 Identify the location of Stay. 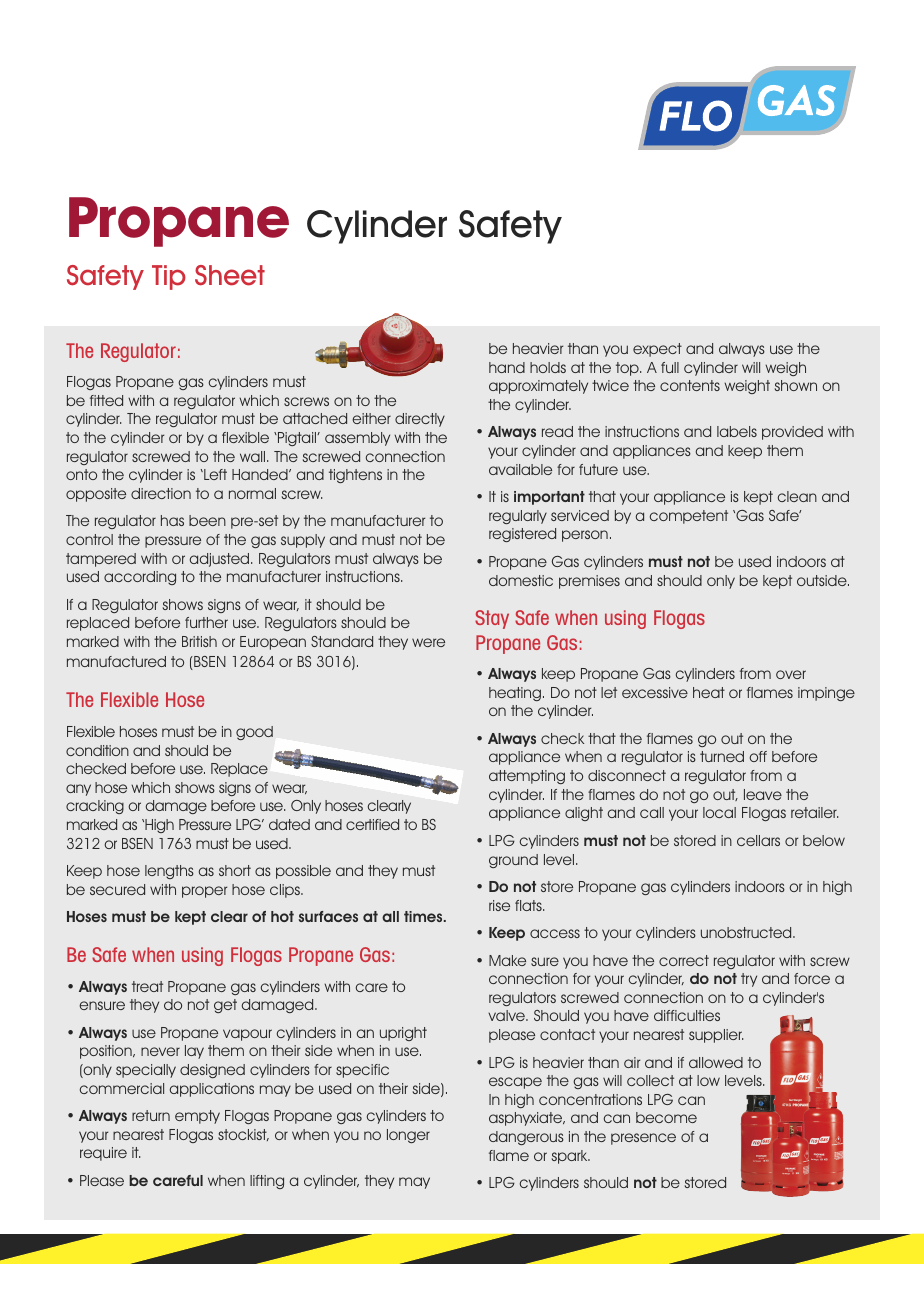
(492, 619).
